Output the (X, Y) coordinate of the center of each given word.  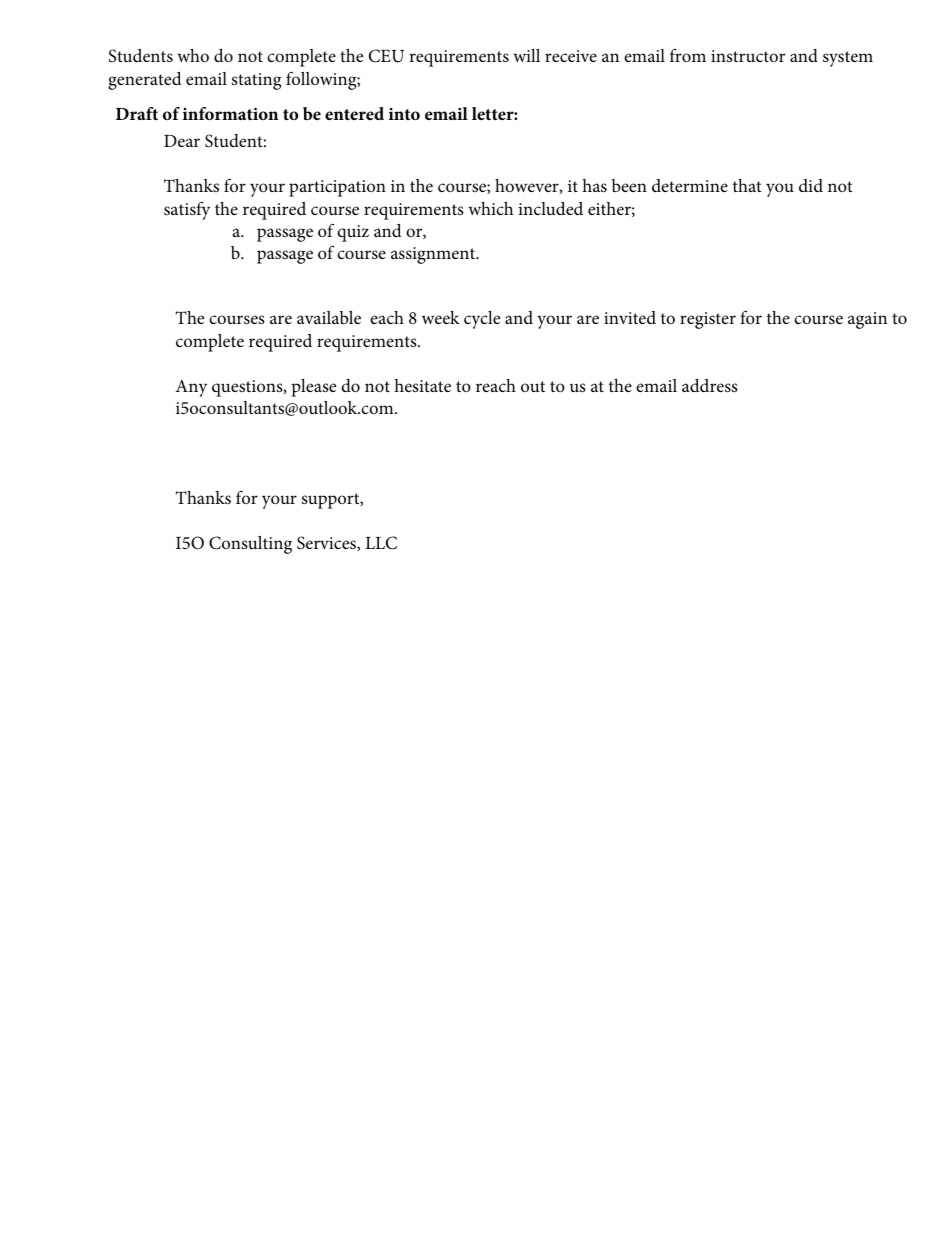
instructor (748, 56)
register (708, 320)
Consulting (250, 545)
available (329, 318)
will (526, 55)
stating (256, 81)
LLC (381, 543)
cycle (482, 320)
